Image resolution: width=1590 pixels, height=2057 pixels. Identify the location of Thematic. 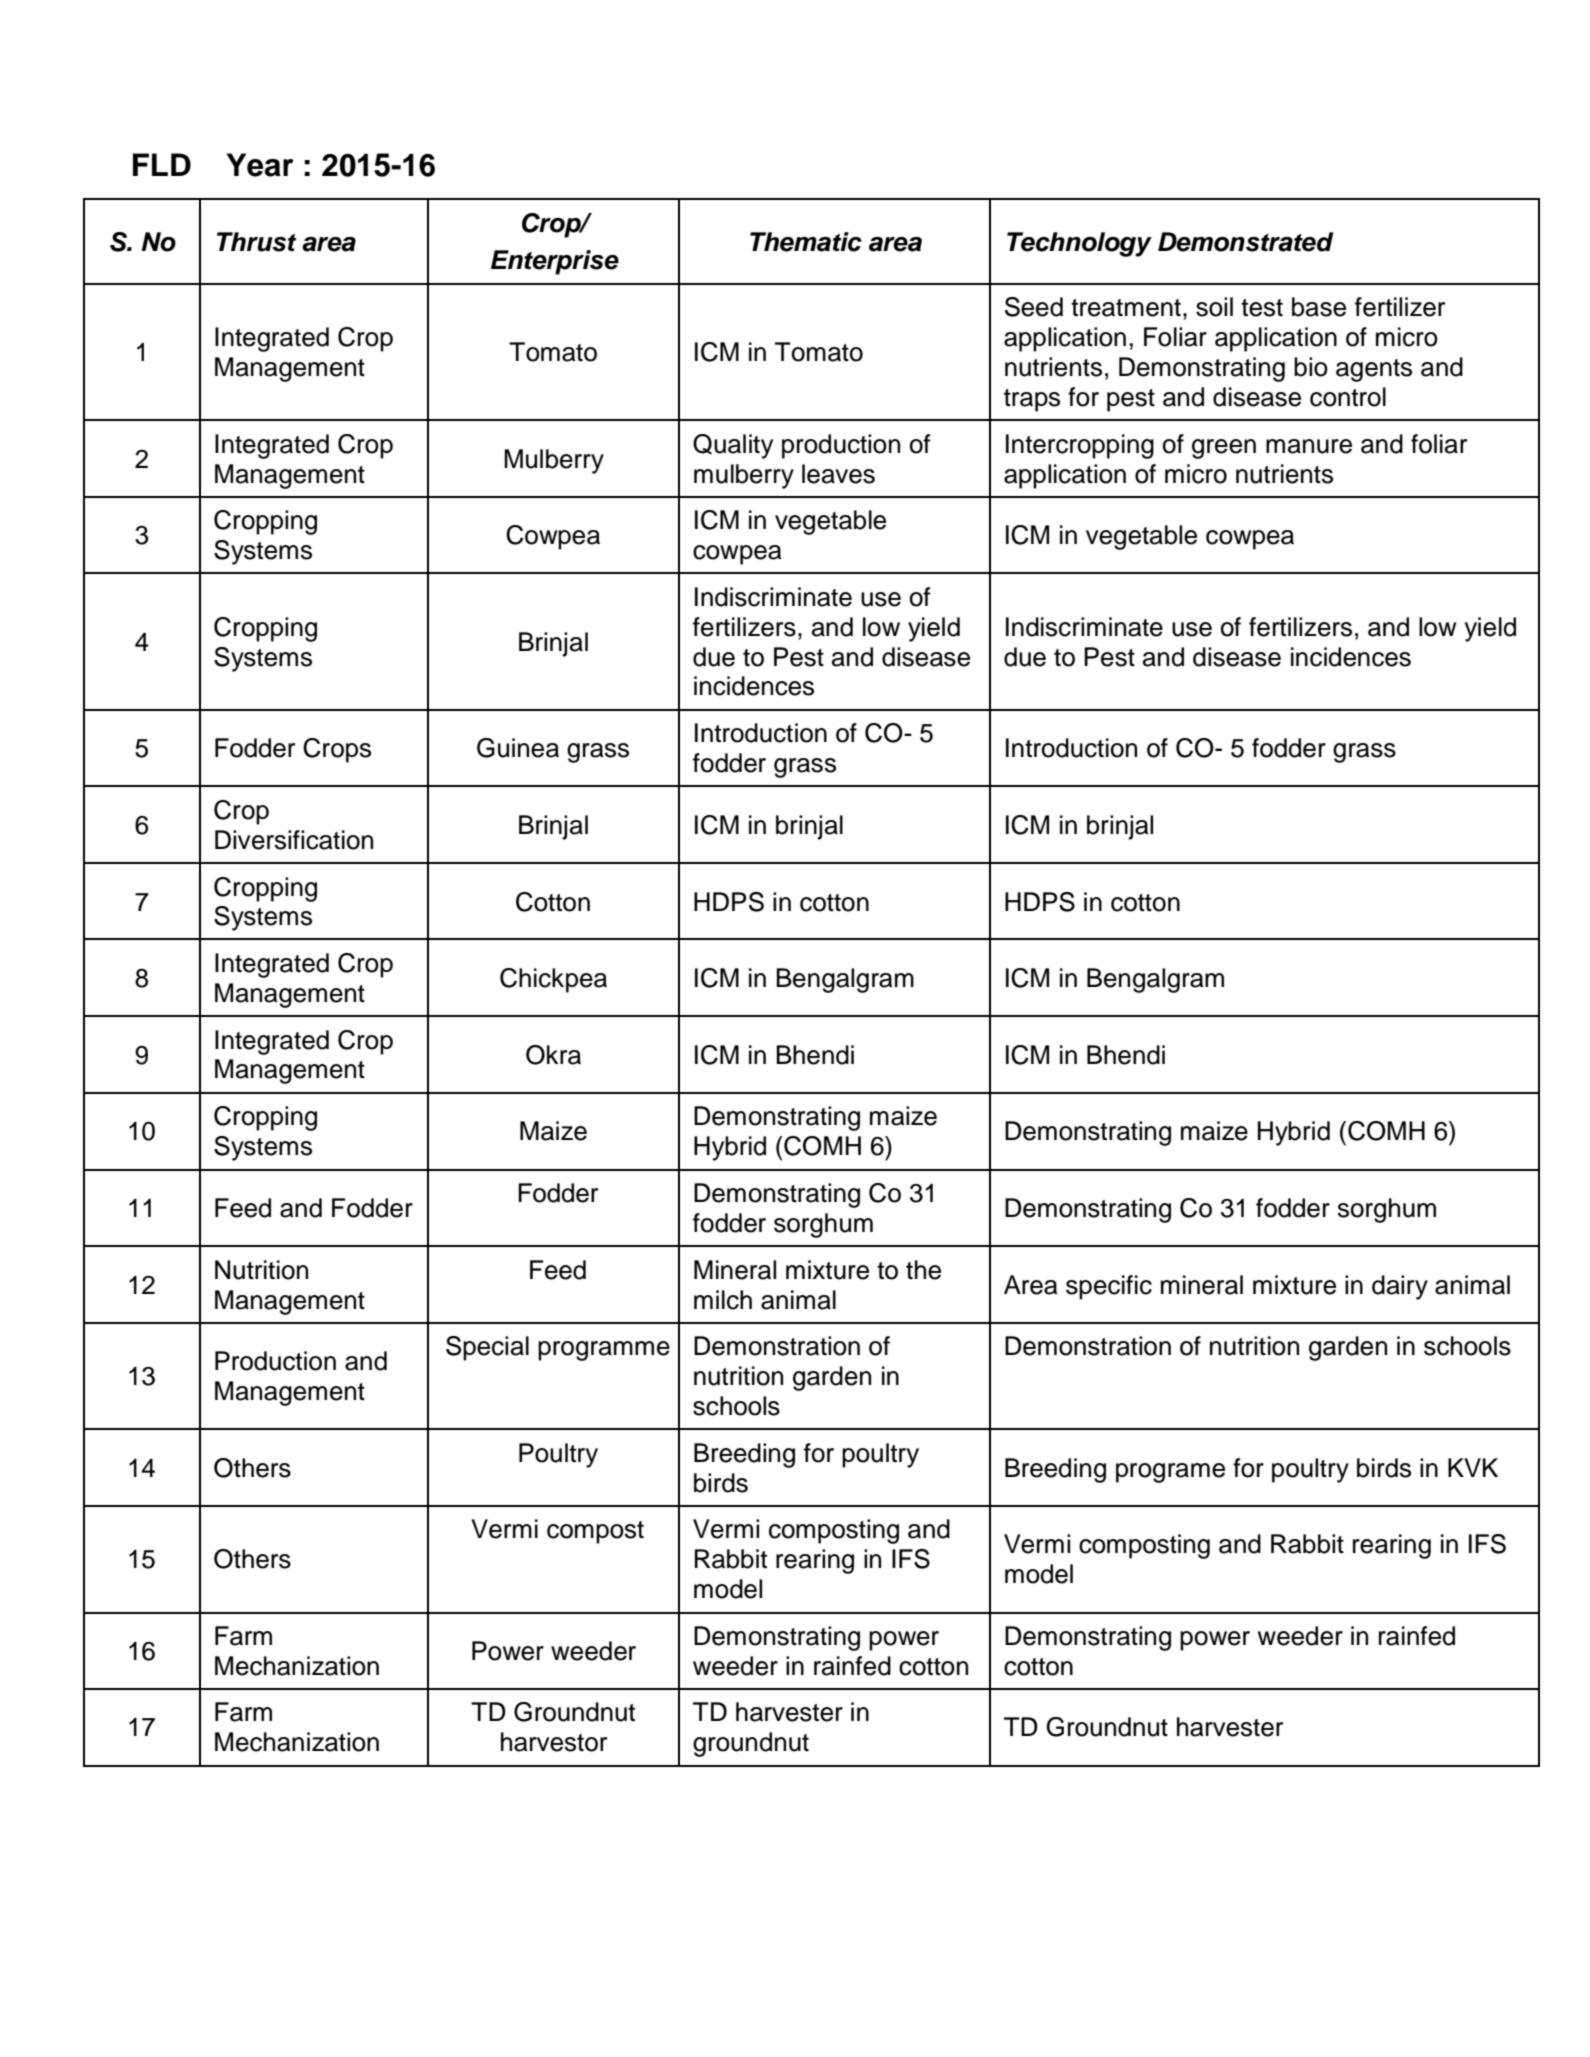
(806, 242).
